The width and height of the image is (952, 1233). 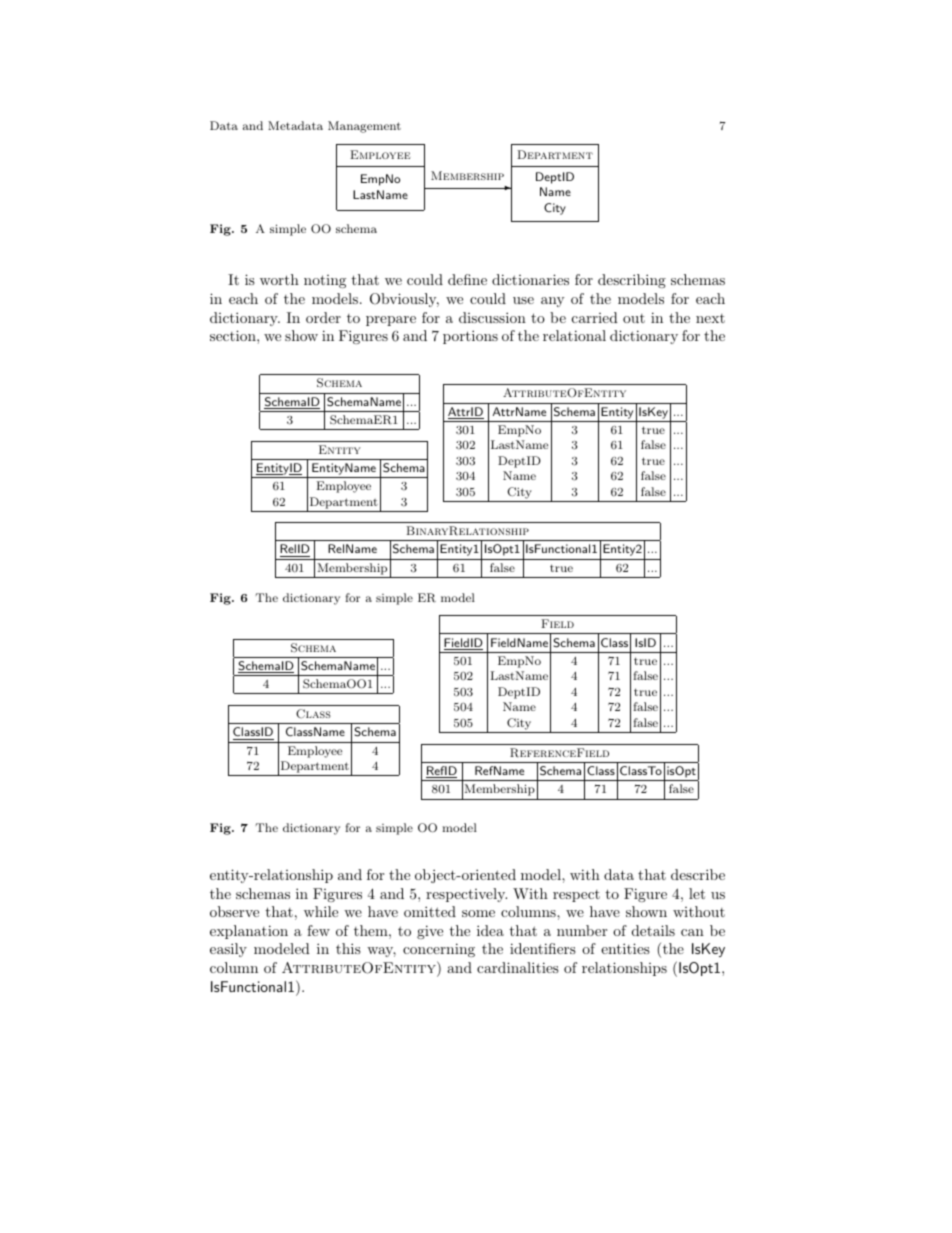 I want to click on few, so click(x=318, y=930).
